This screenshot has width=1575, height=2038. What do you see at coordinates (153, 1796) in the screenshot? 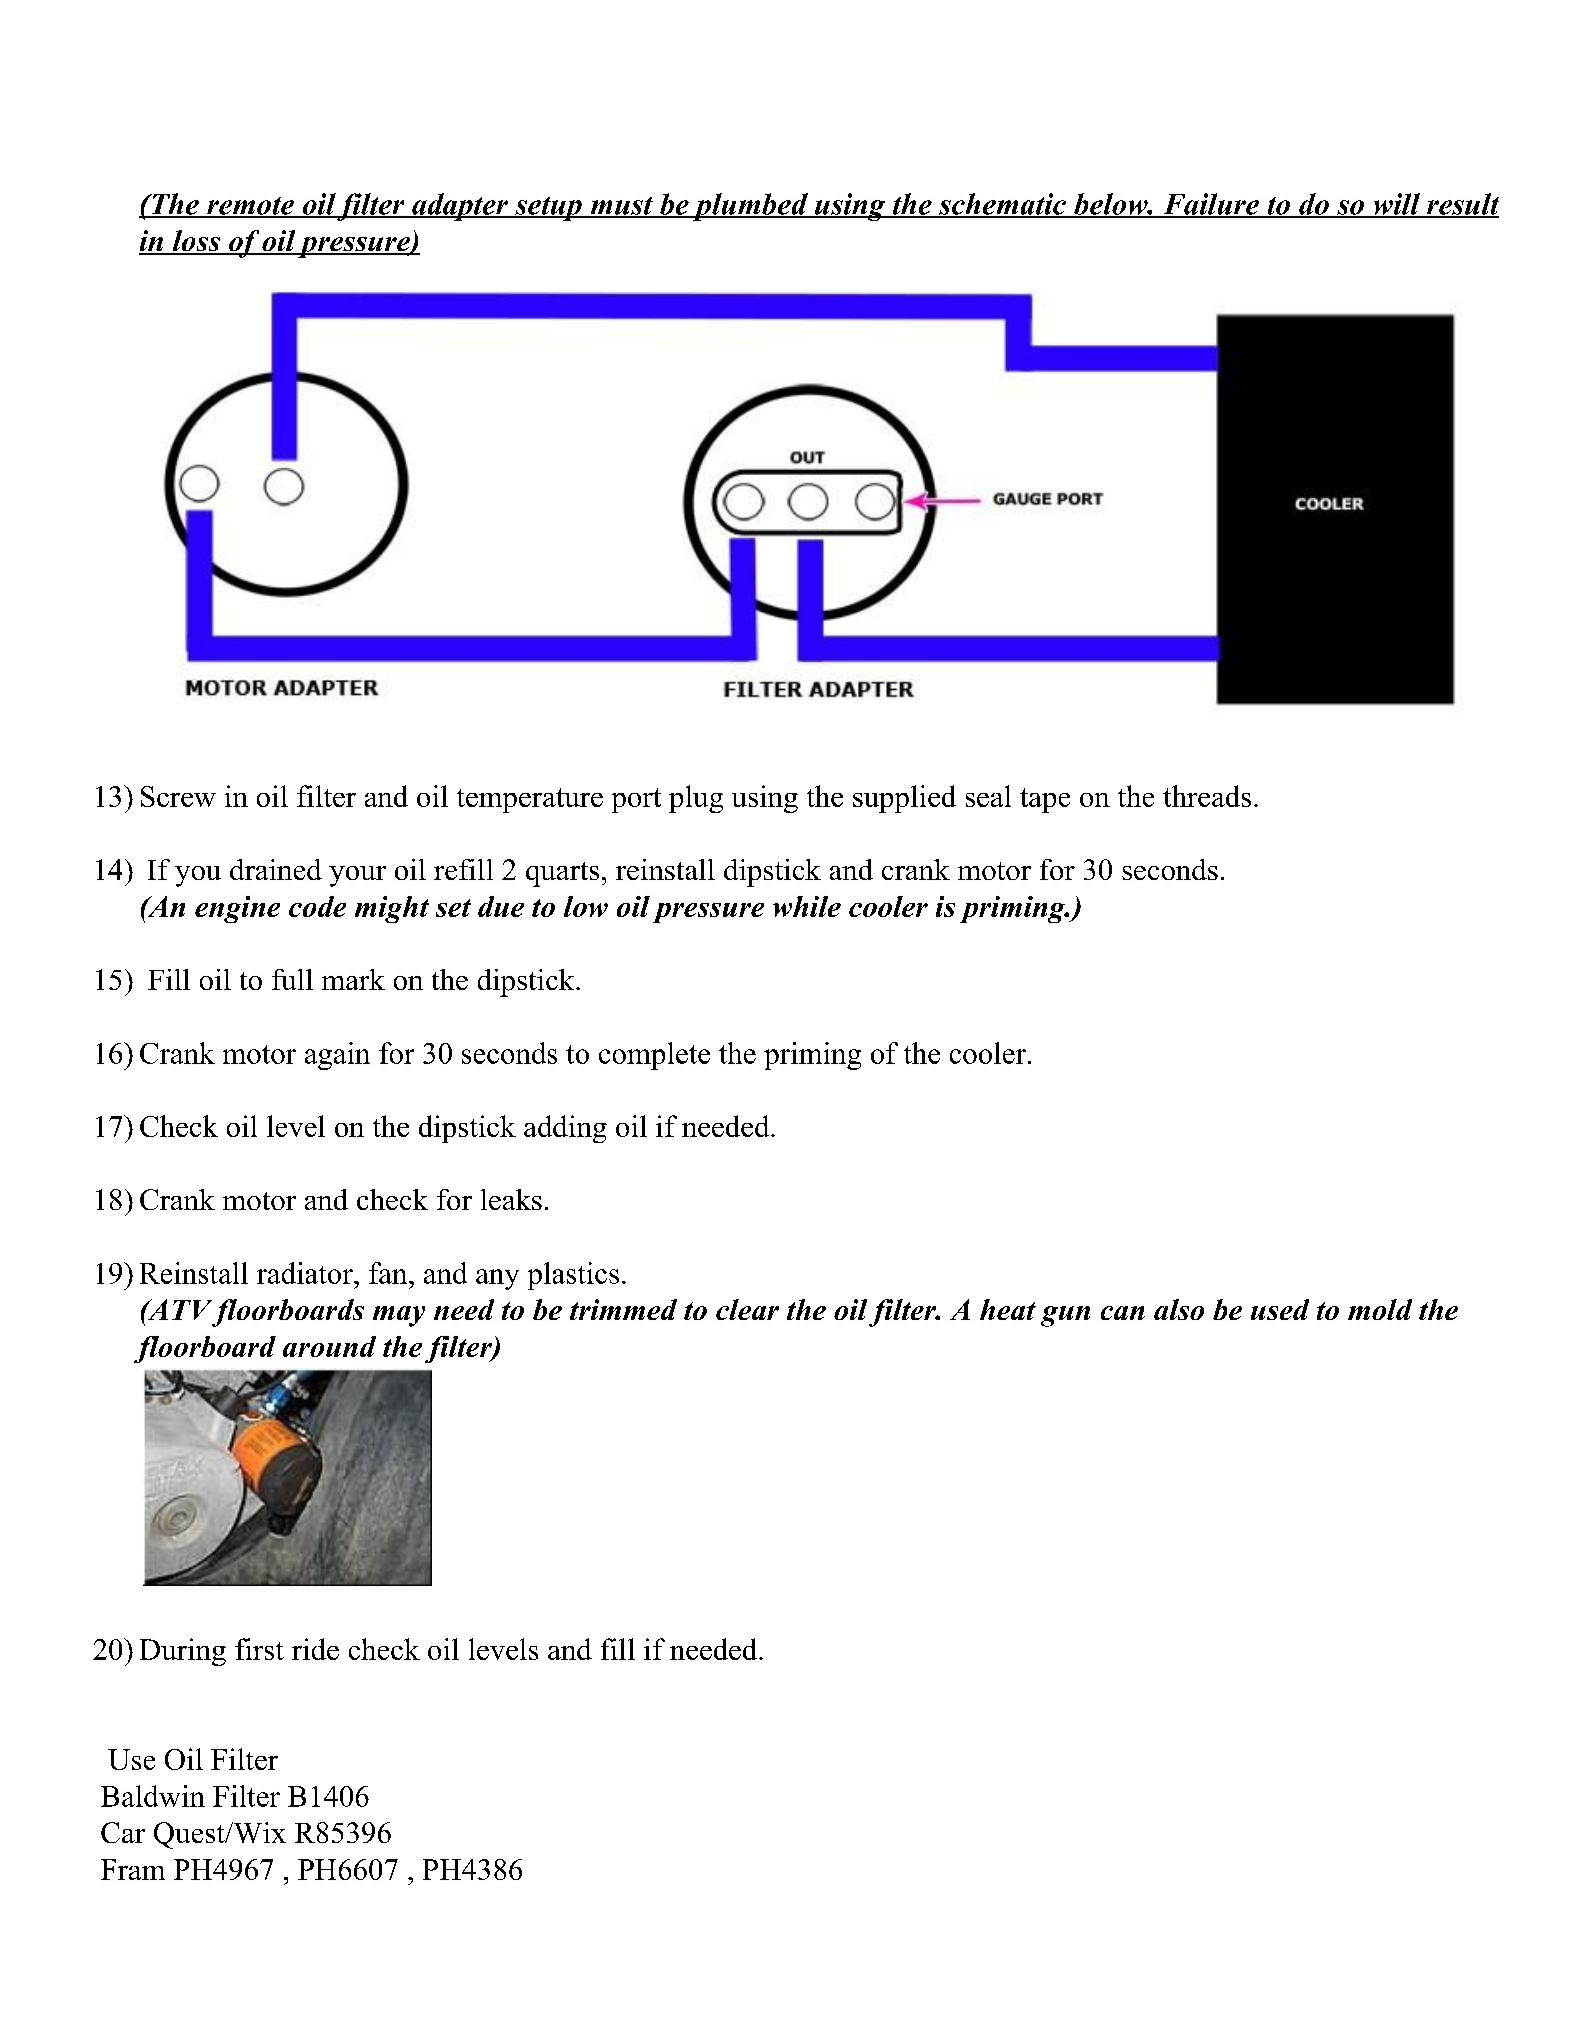
I see `Baldwin` at bounding box center [153, 1796].
